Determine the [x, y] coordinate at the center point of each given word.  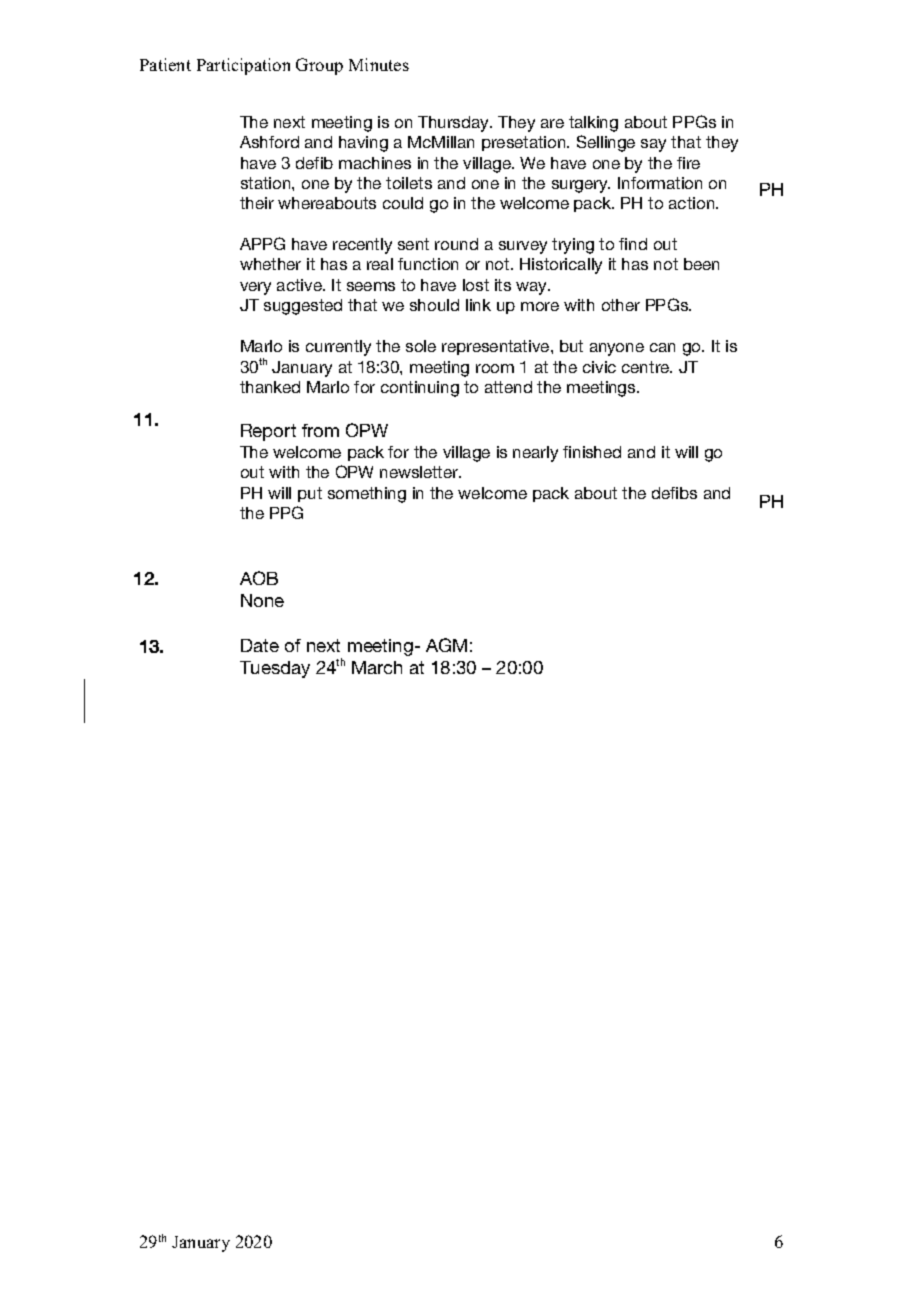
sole [421, 346]
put [310, 494]
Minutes [379, 64]
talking [593, 124]
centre [647, 367]
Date [260, 645]
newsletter [420, 472]
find [633, 244]
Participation [243, 66]
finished [592, 452]
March [377, 667]
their [257, 203]
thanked [270, 387]
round [456, 244]
